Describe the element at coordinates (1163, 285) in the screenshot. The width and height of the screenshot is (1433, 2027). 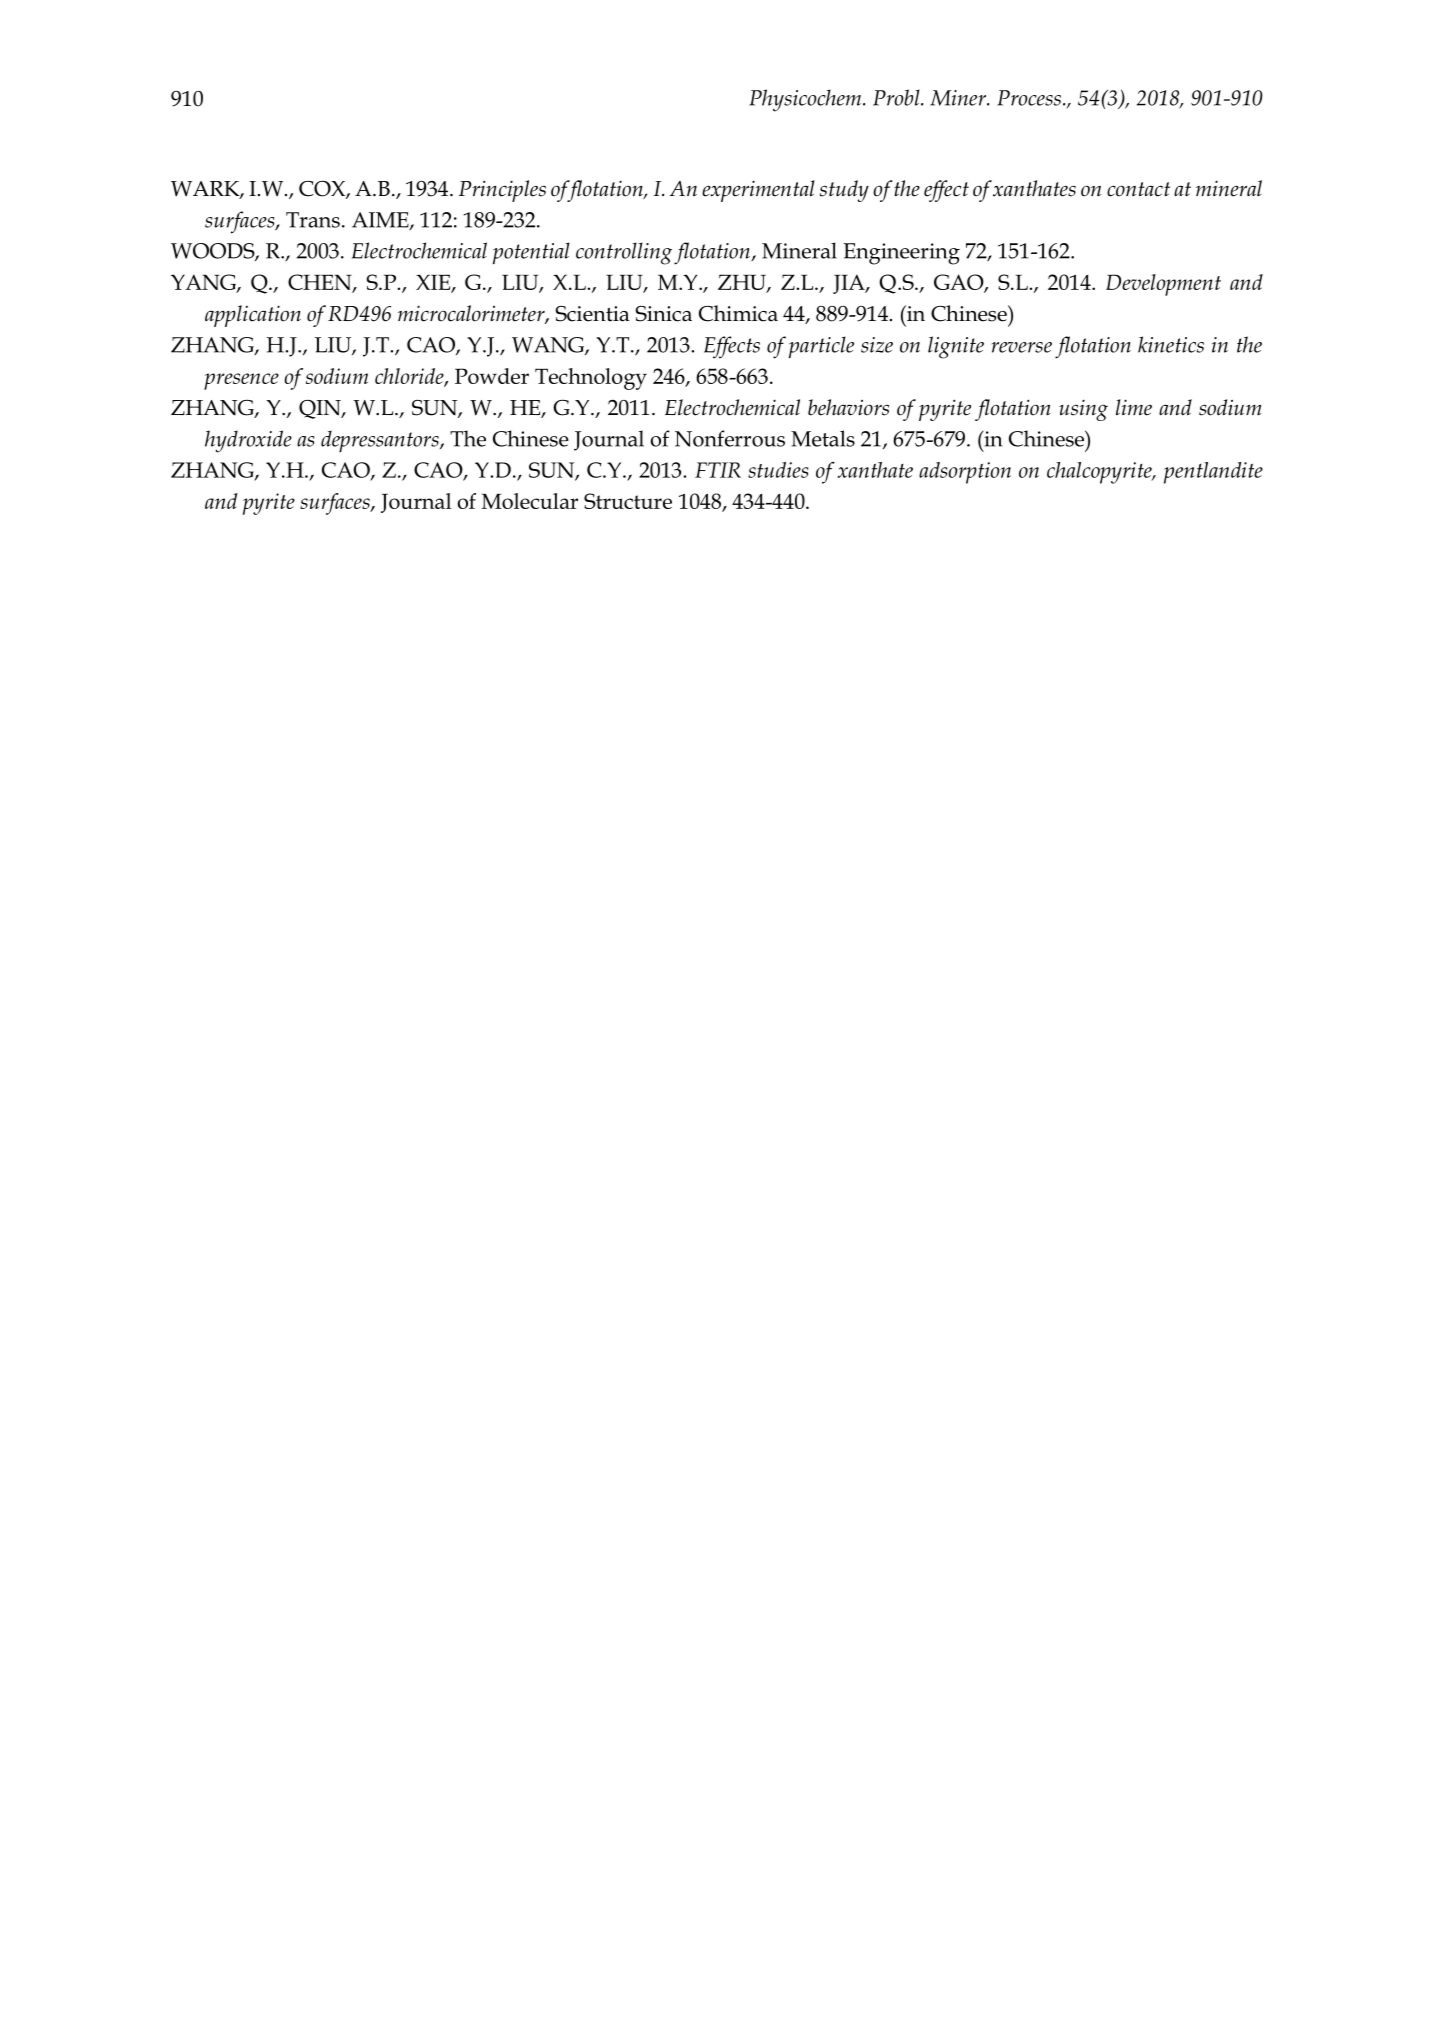
I see `Development` at that location.
